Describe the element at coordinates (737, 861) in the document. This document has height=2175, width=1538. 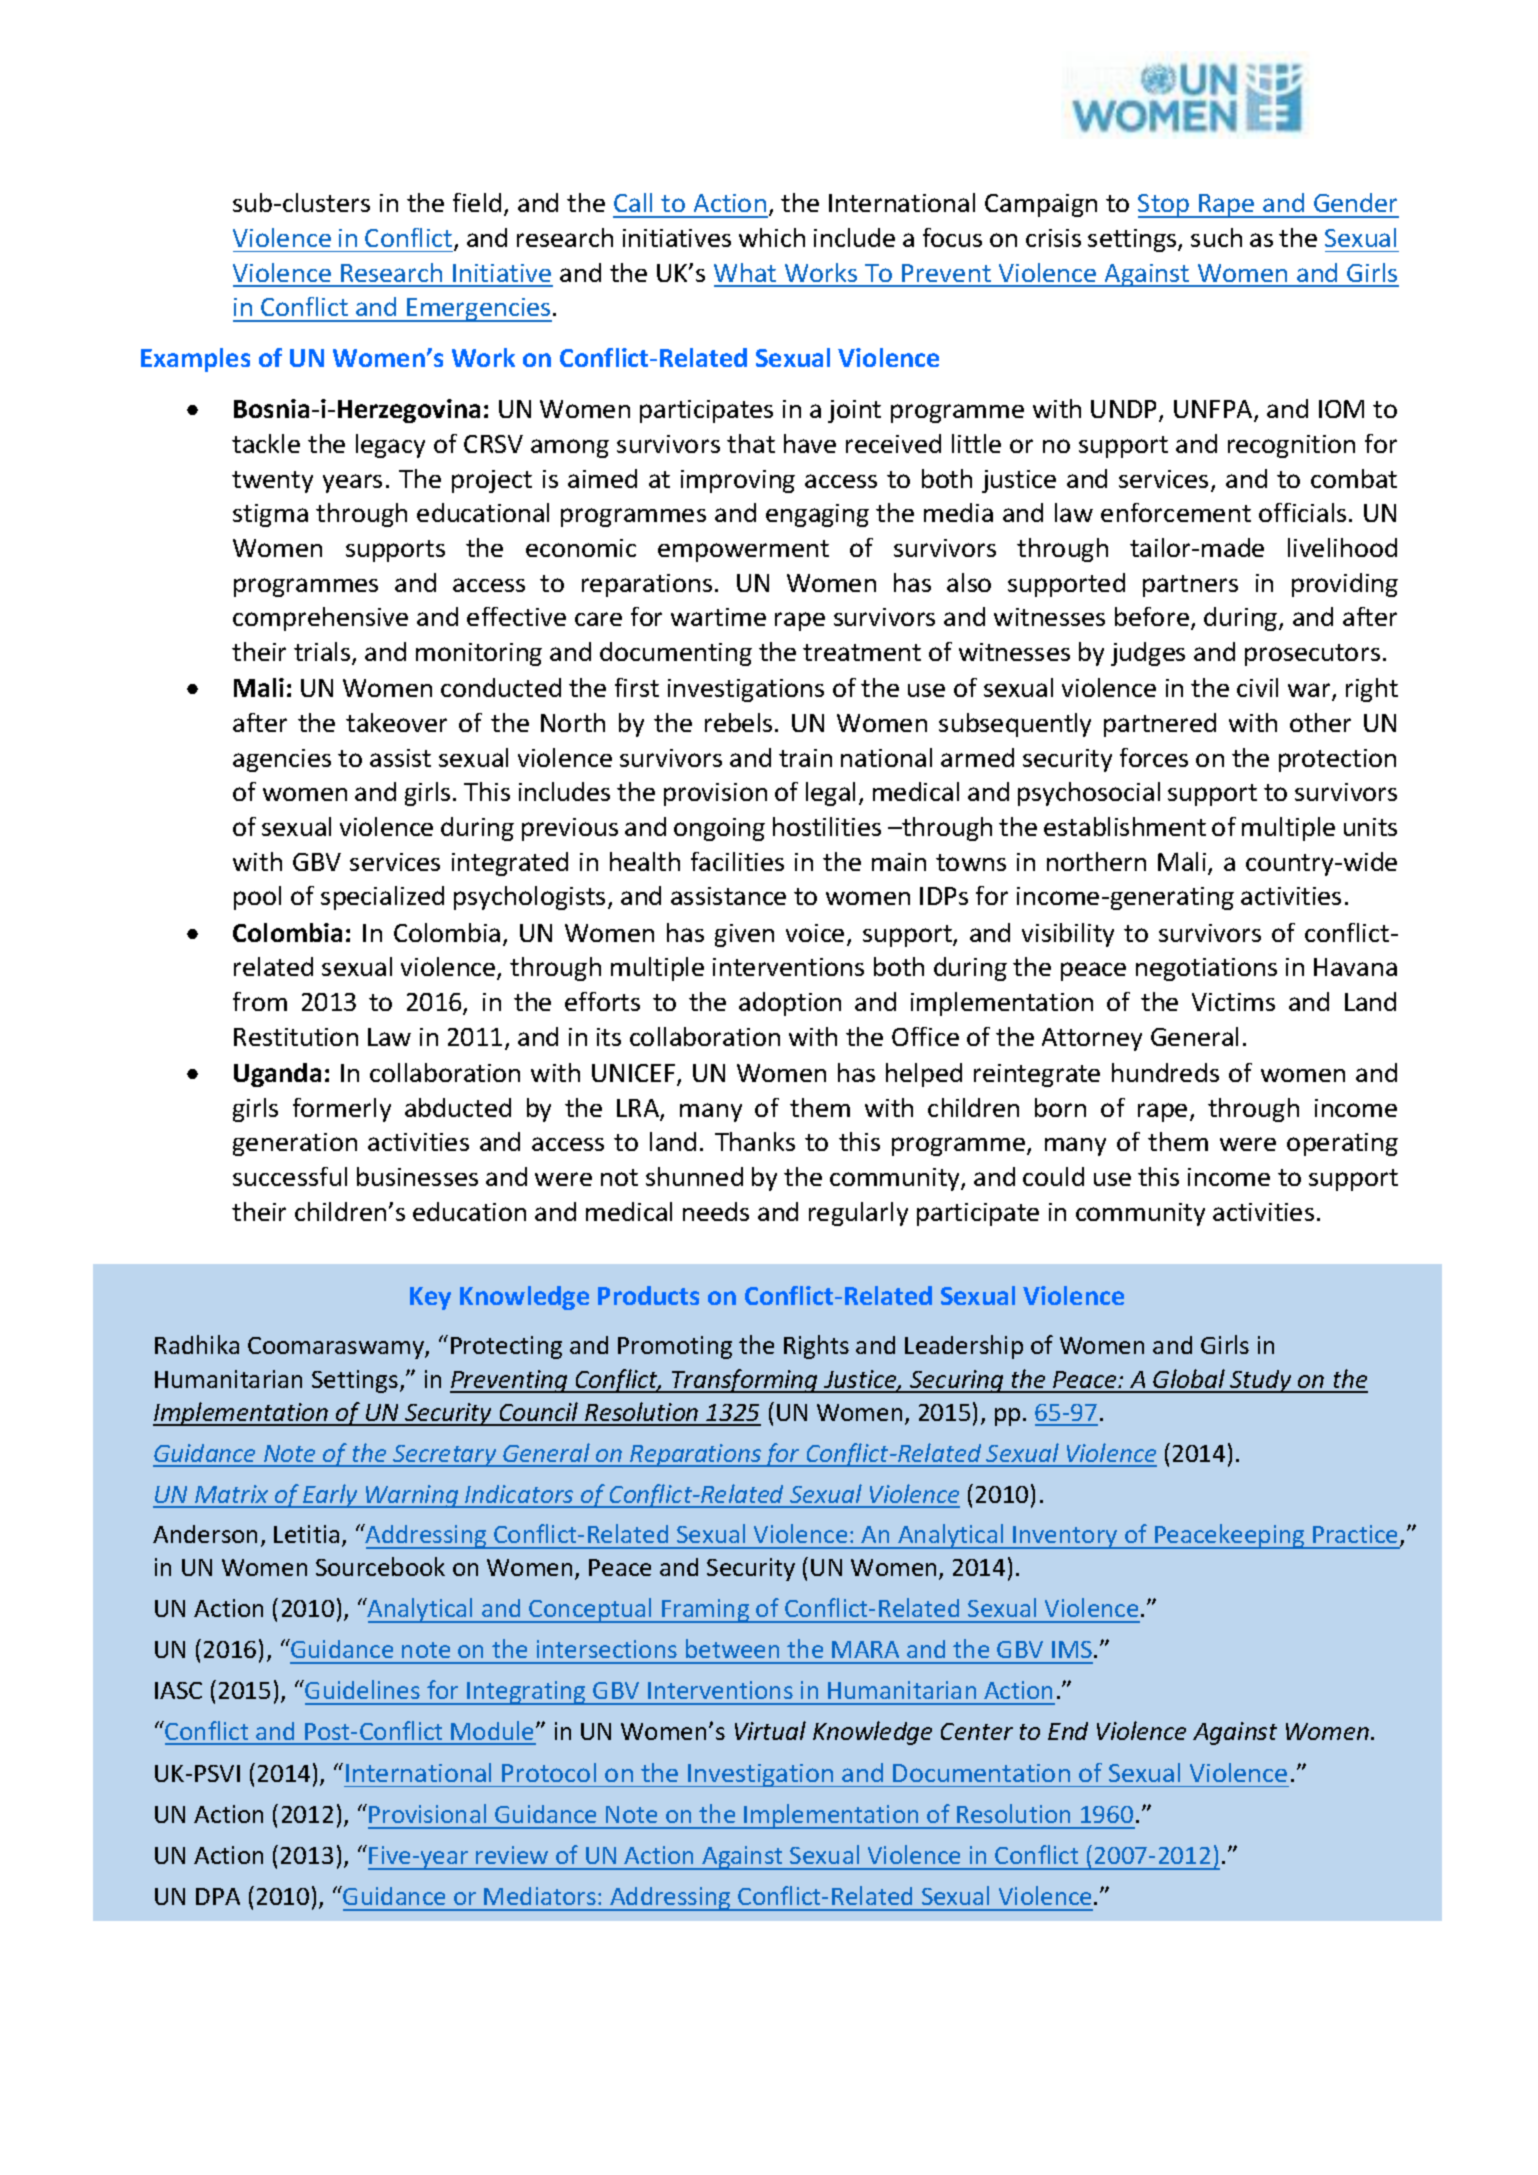
I see `facilities` at that location.
